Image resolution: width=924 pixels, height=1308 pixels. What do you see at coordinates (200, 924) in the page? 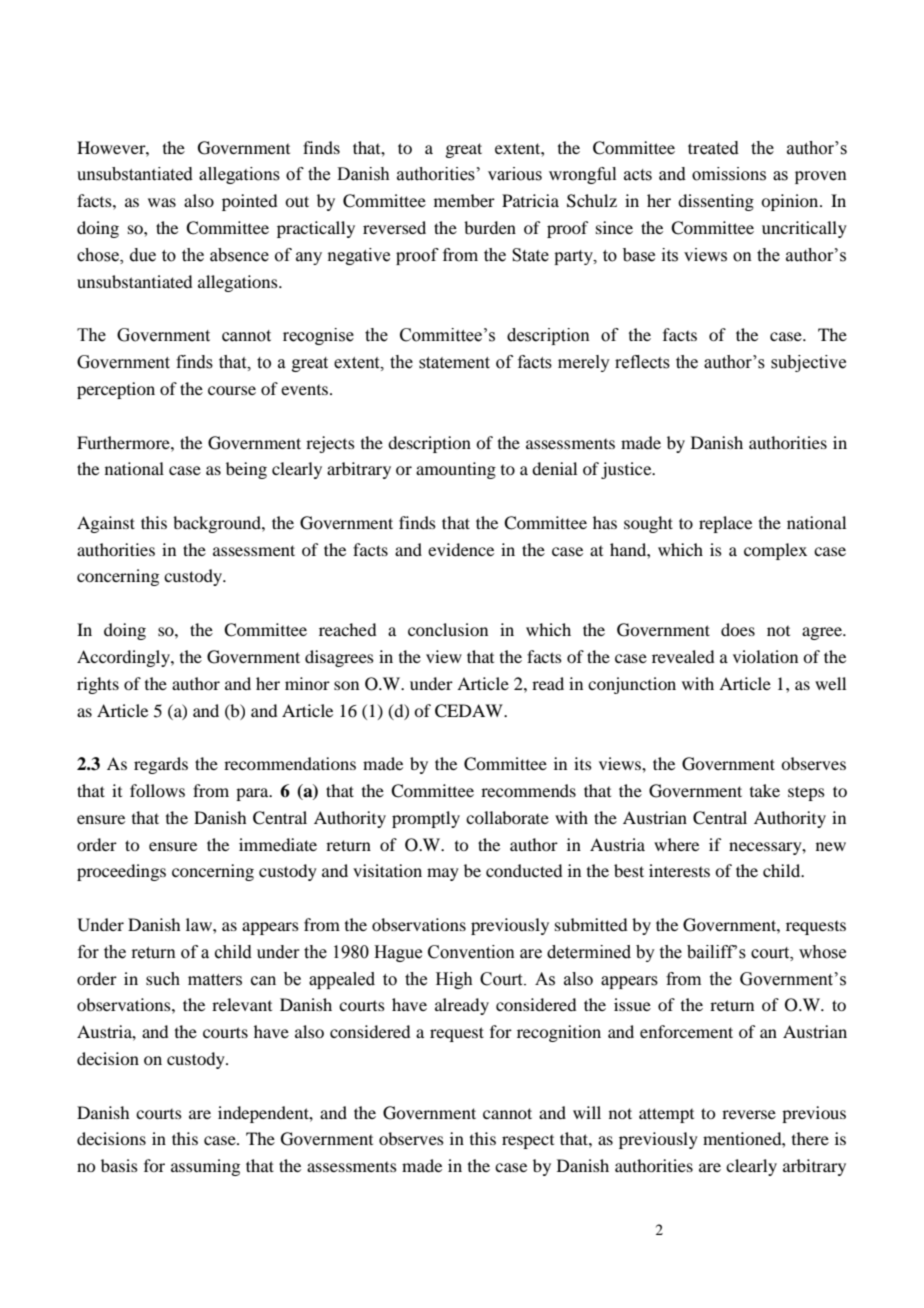
I see `law` at bounding box center [200, 924].
